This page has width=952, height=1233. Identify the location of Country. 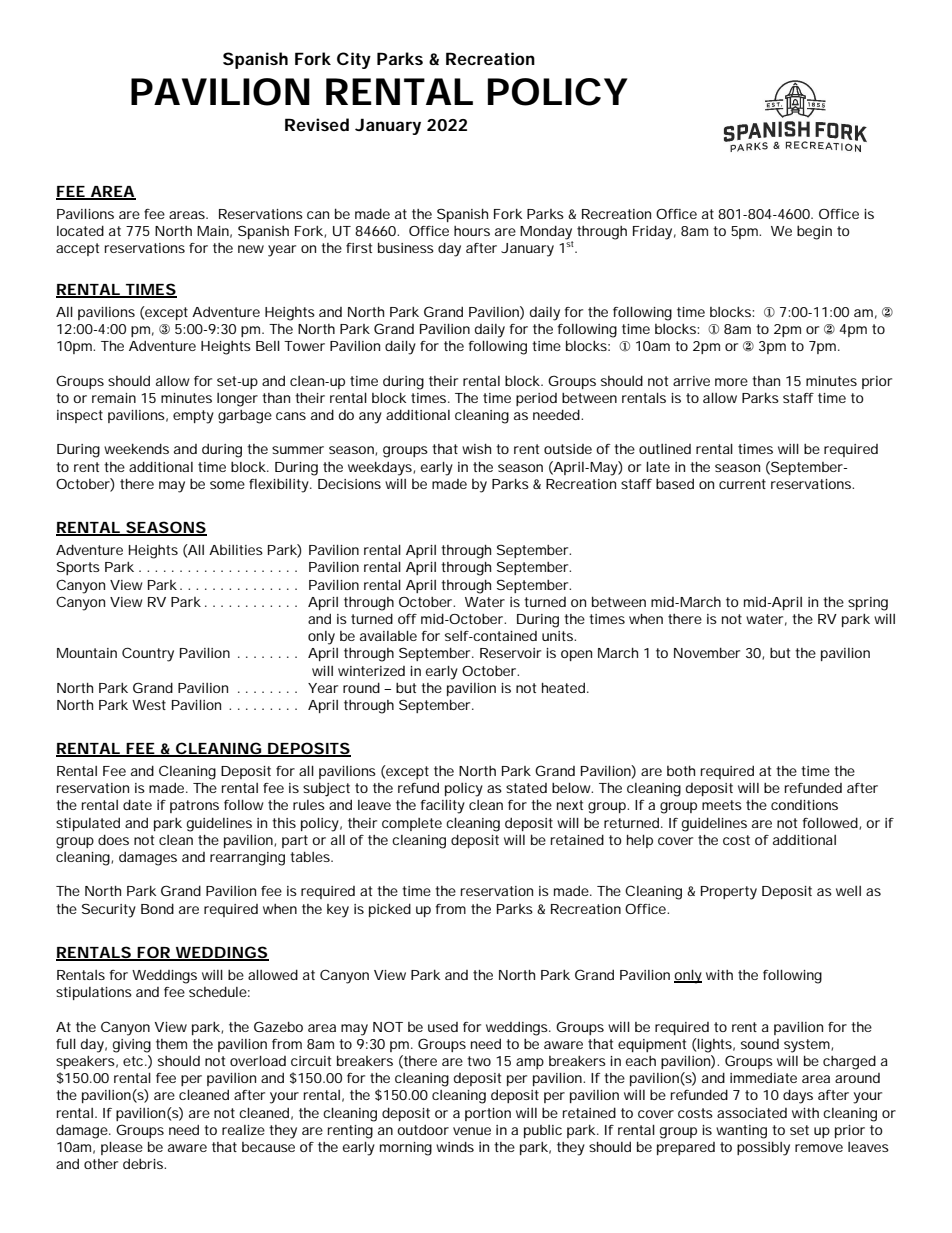
(148, 654).
